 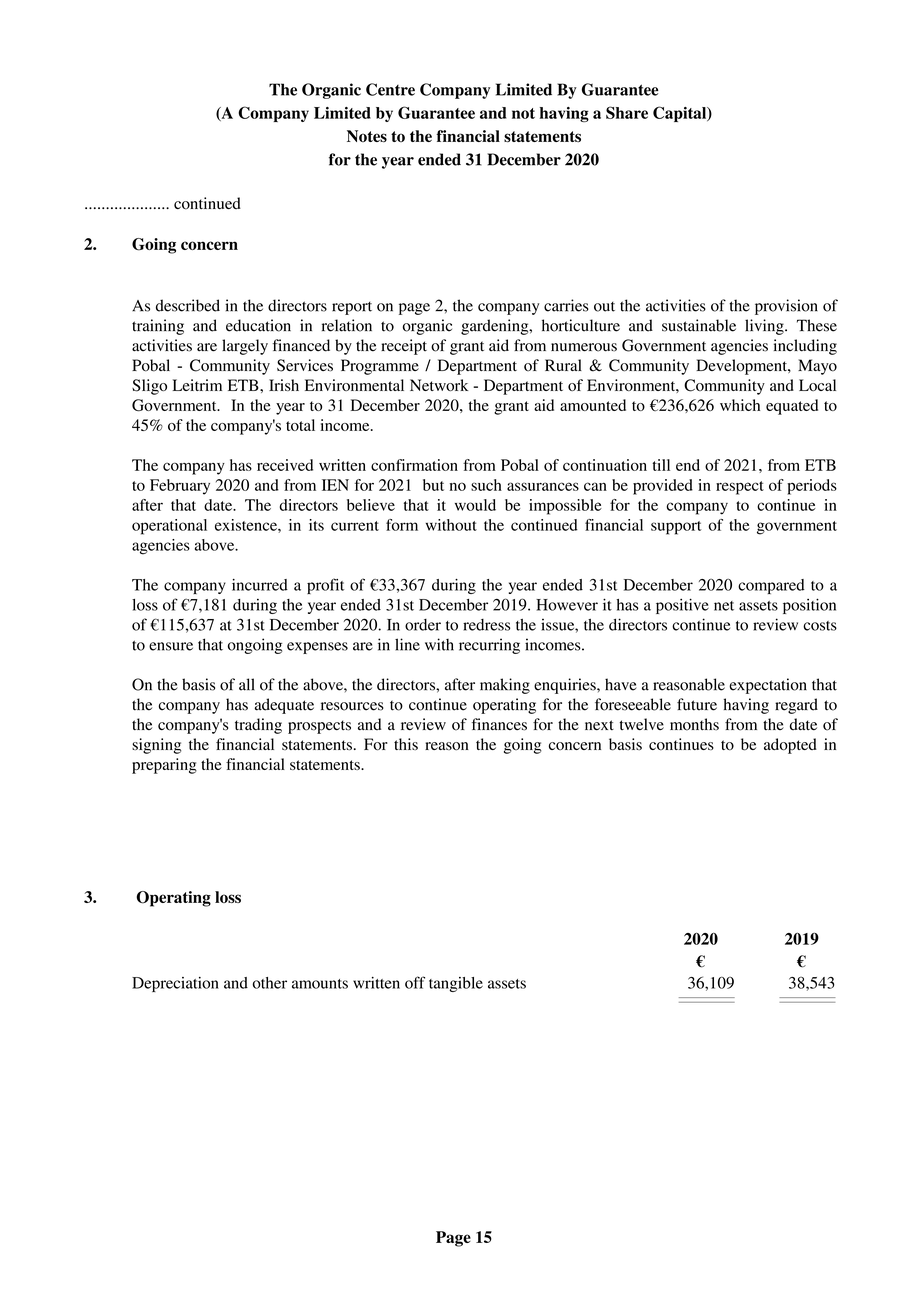 What do you see at coordinates (676, 528) in the screenshot?
I see `support` at bounding box center [676, 528].
